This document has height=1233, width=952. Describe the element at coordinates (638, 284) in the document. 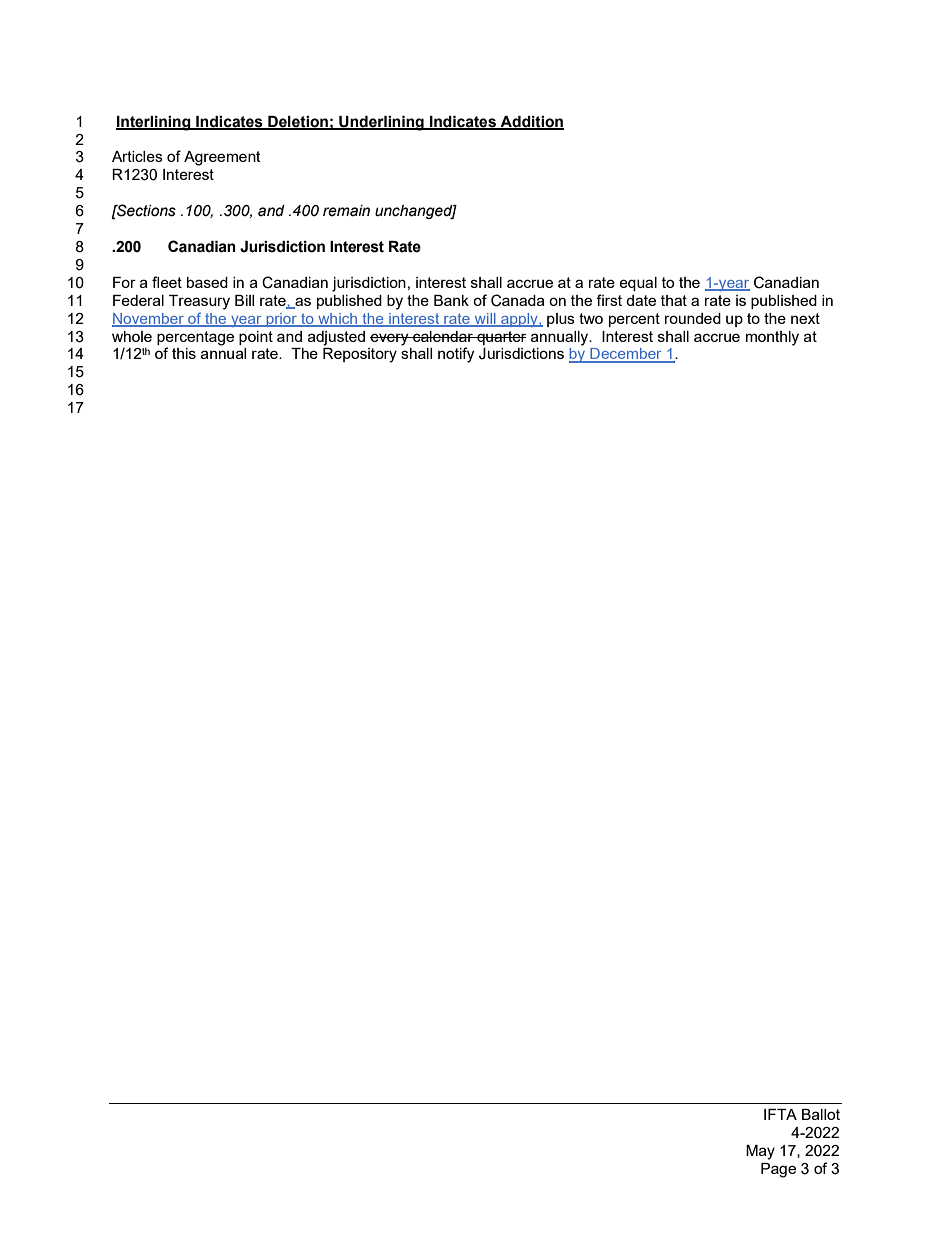

I see `equal` at that location.
